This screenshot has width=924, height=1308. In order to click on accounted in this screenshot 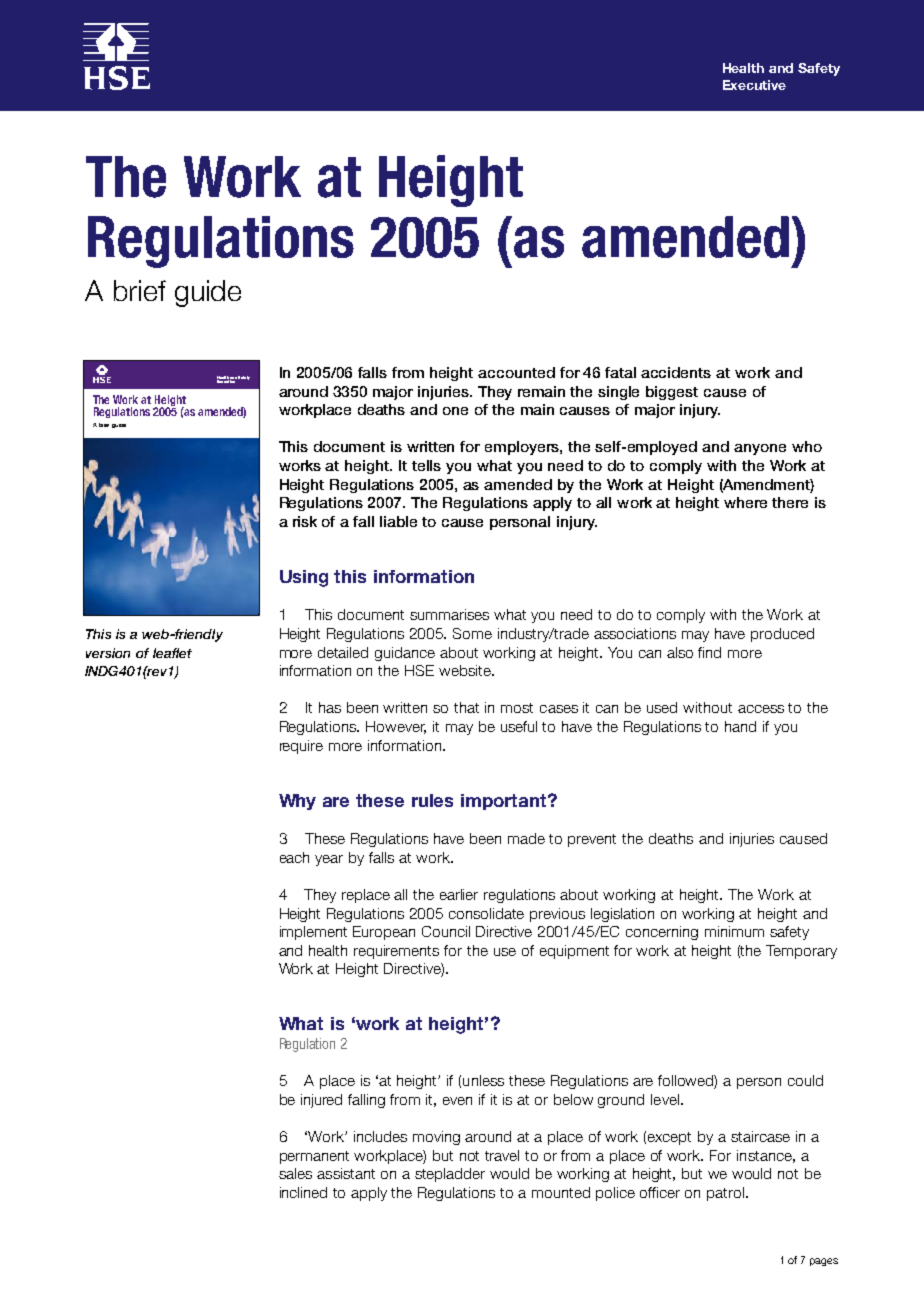, I will do `click(516, 372)`.
